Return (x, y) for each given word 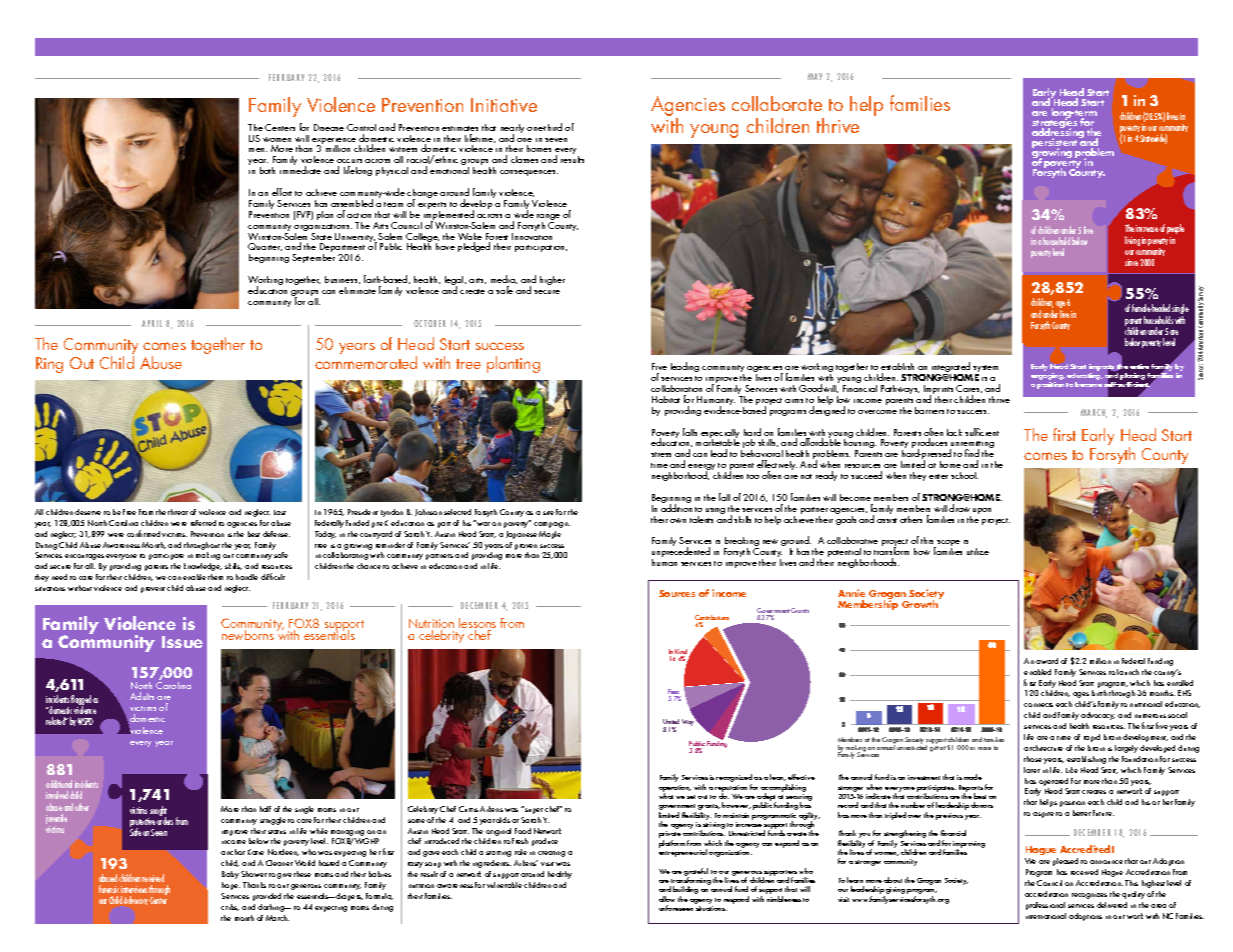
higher (552, 280)
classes (524, 159)
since (1131, 262)
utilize (978, 551)
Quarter (265, 247)
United (671, 721)
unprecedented (681, 554)
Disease (329, 127)
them (215, 577)
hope (231, 886)
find (972, 453)
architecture (1043, 748)
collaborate (777, 103)
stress (661, 454)
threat (178, 512)
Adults (142, 696)
